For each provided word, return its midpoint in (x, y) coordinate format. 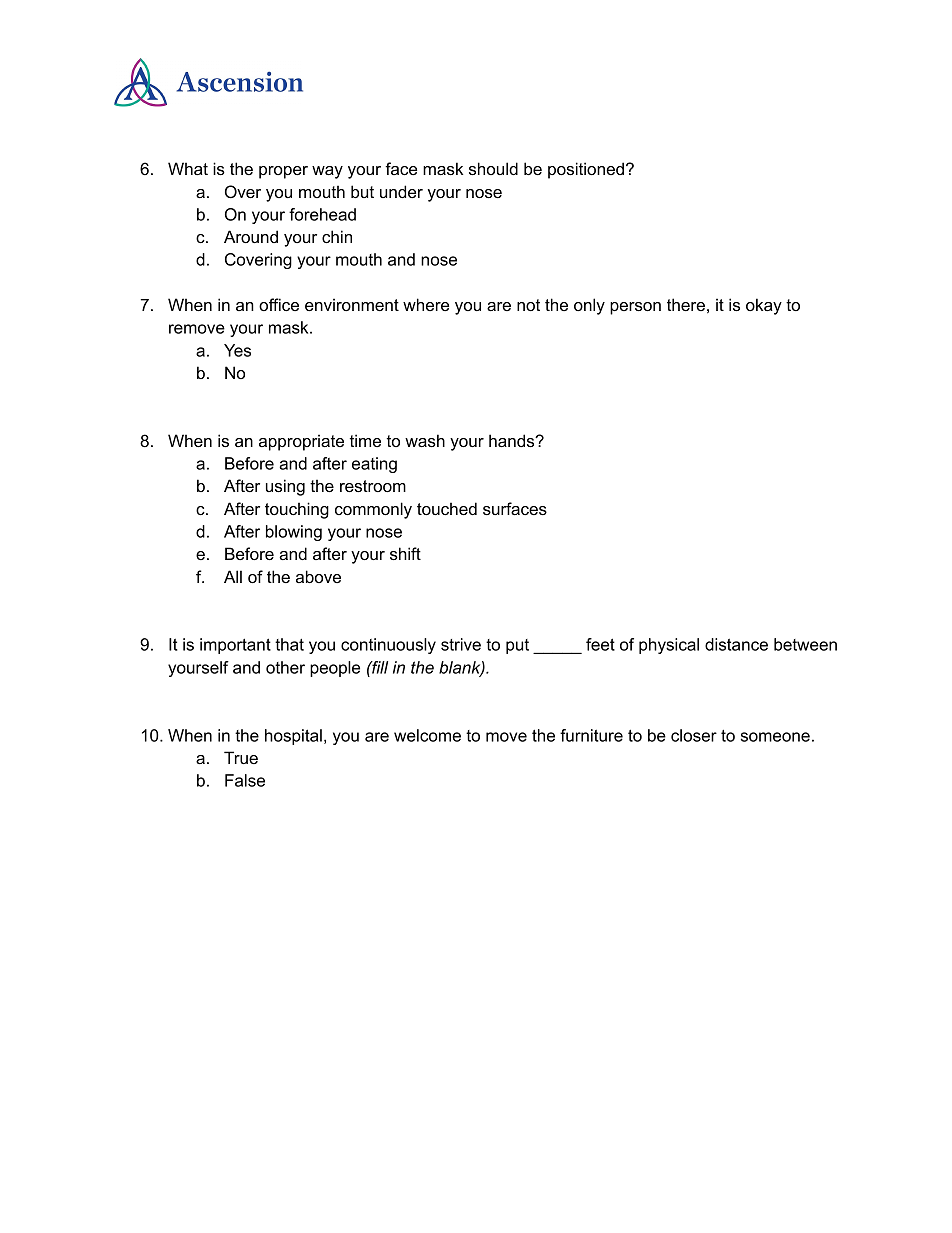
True (241, 757)
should (493, 168)
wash (425, 440)
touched (447, 508)
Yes (237, 350)
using (285, 487)
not (528, 305)
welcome (427, 735)
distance (736, 644)
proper (283, 172)
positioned (586, 170)
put (517, 646)
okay (764, 306)
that (289, 644)
